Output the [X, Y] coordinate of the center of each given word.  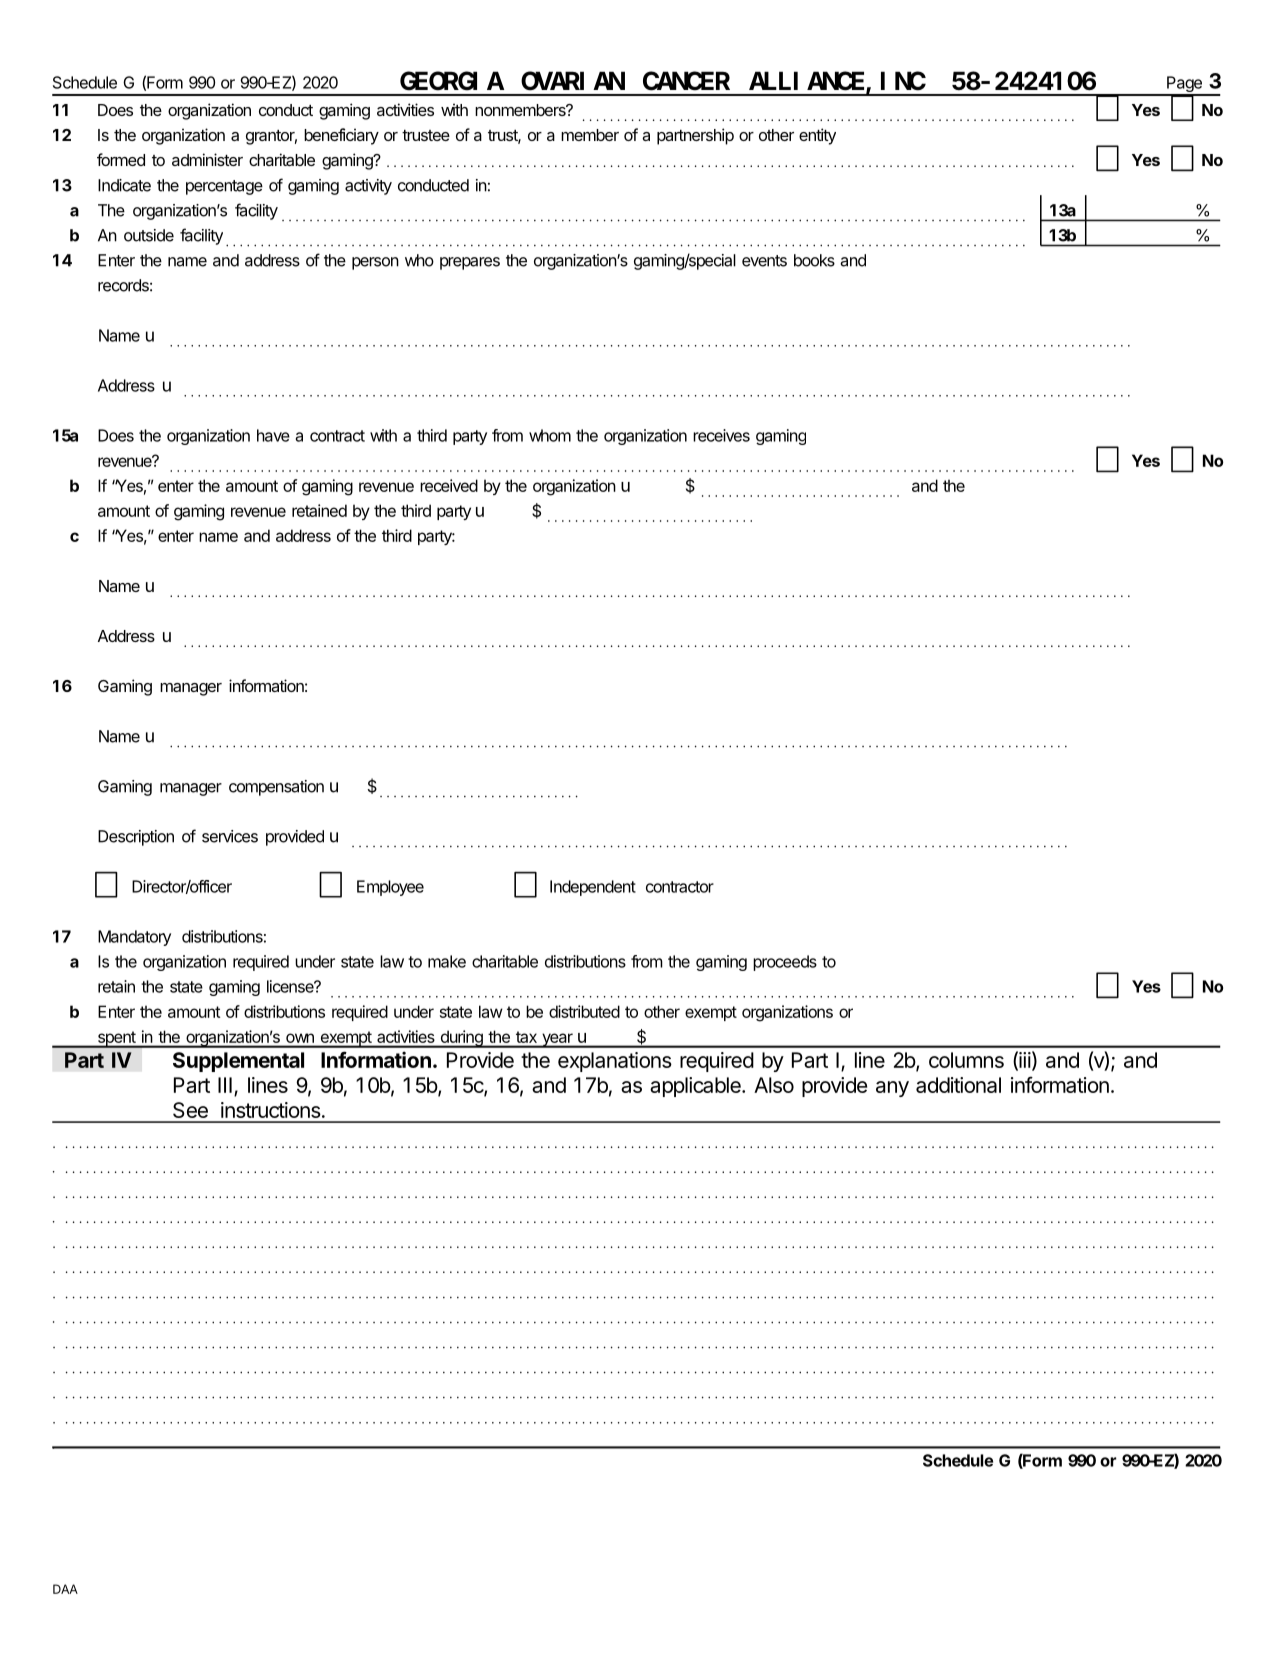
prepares [470, 263]
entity [817, 136]
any [892, 1089]
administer [207, 159]
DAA [65, 1589]
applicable [696, 1087]
